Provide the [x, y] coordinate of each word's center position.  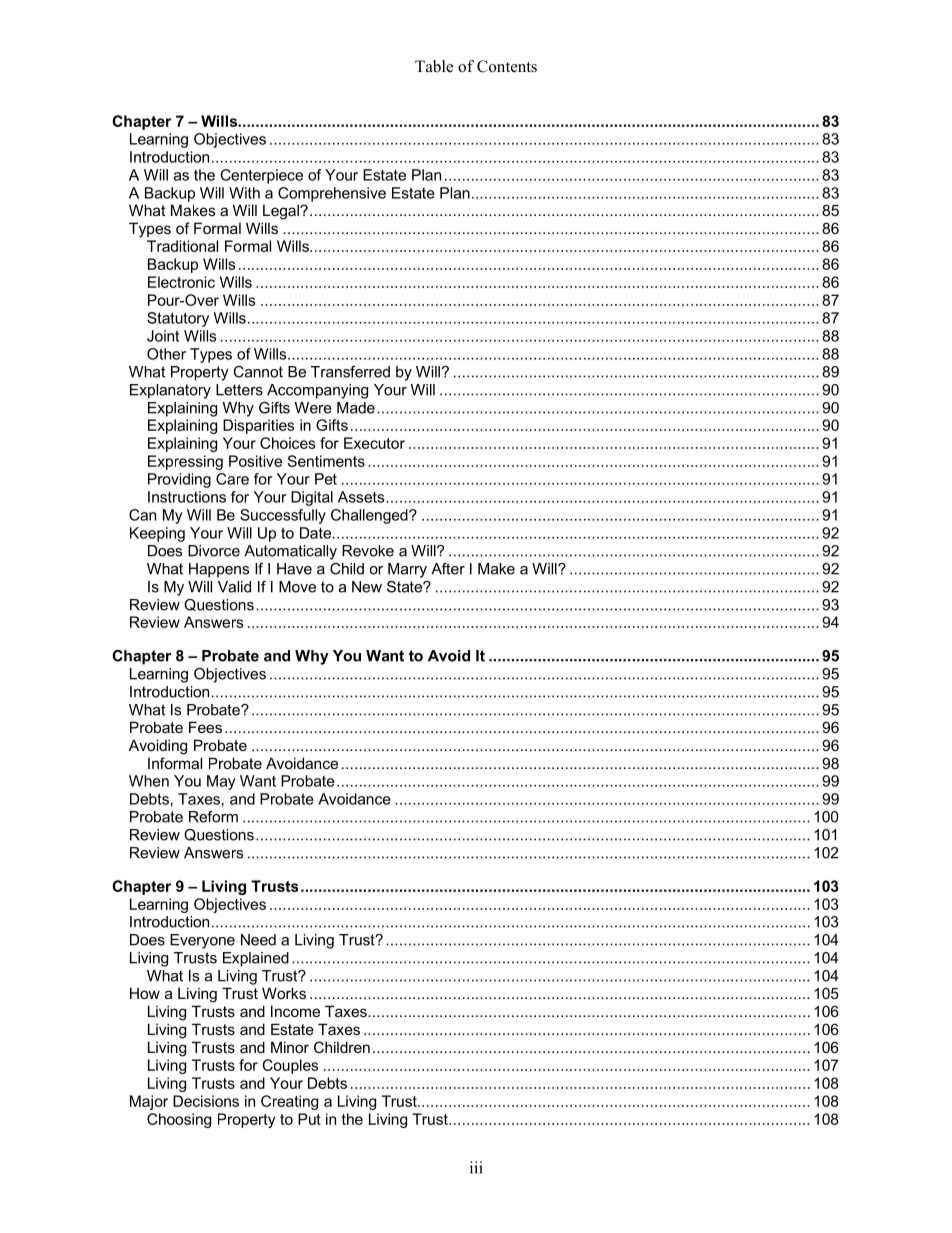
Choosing [179, 1120]
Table [434, 66]
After [448, 569]
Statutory [178, 319]
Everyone [202, 941]
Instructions [187, 497]
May [221, 782]
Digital [312, 498]
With [244, 193]
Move [297, 587]
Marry [407, 570]
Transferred [350, 372]
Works [284, 993]
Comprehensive [332, 194]
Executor [374, 443]
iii [476, 1167]
